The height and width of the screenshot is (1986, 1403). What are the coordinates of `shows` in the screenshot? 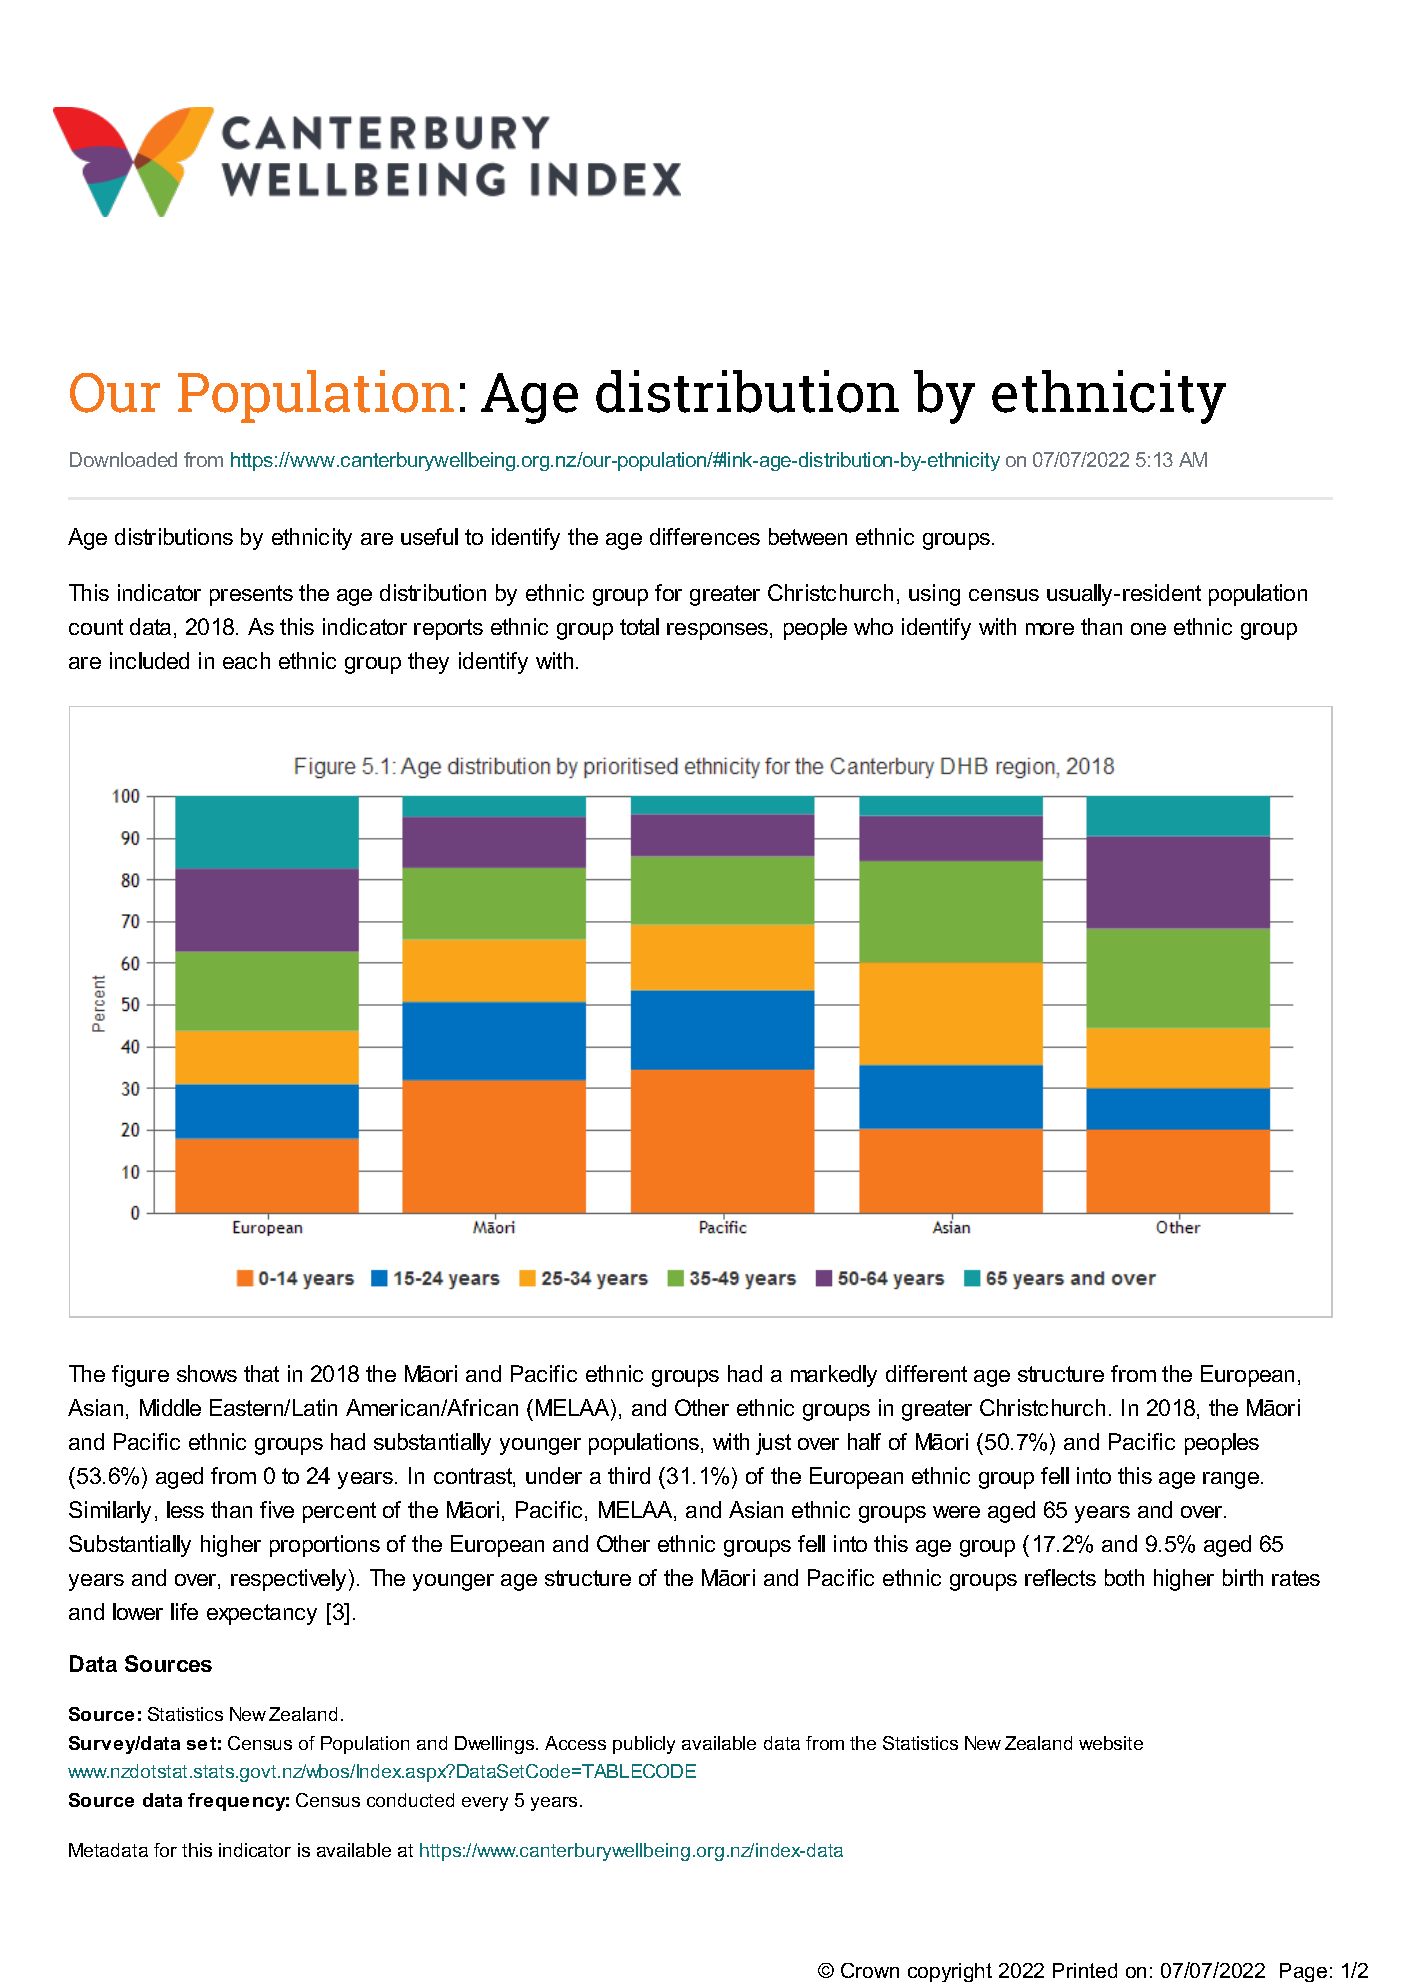 It's located at (207, 1373).
